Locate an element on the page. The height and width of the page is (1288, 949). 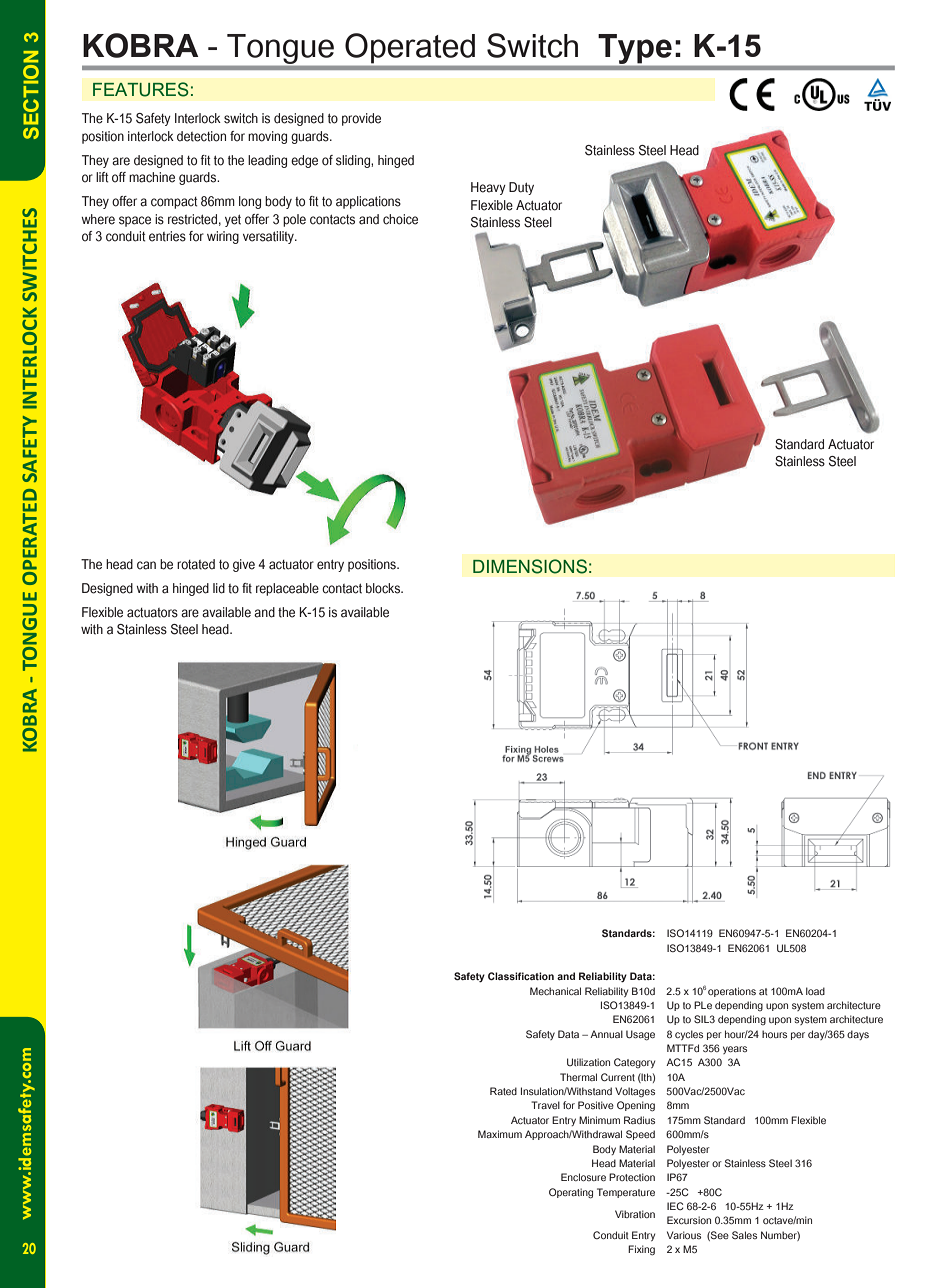
replaceable is located at coordinates (287, 589).
